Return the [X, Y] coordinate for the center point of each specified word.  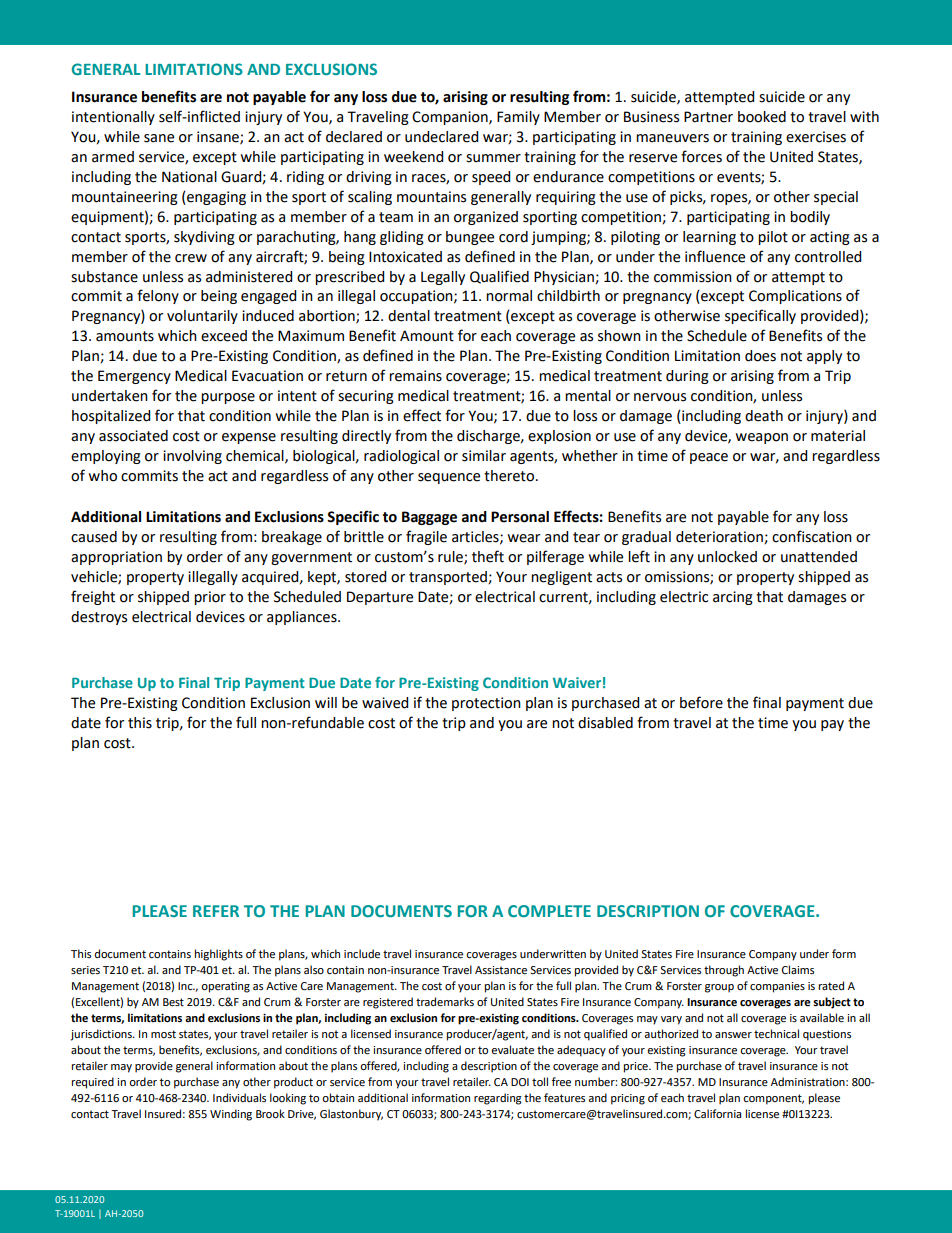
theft [488, 556]
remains [415, 376]
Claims [798, 970]
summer [493, 158]
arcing [733, 598]
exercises [816, 137]
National [189, 177]
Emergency [134, 377]
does [760, 356]
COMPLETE [549, 911]
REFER [216, 911]
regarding [498, 1099]
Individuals [239, 1097]
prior [210, 598]
